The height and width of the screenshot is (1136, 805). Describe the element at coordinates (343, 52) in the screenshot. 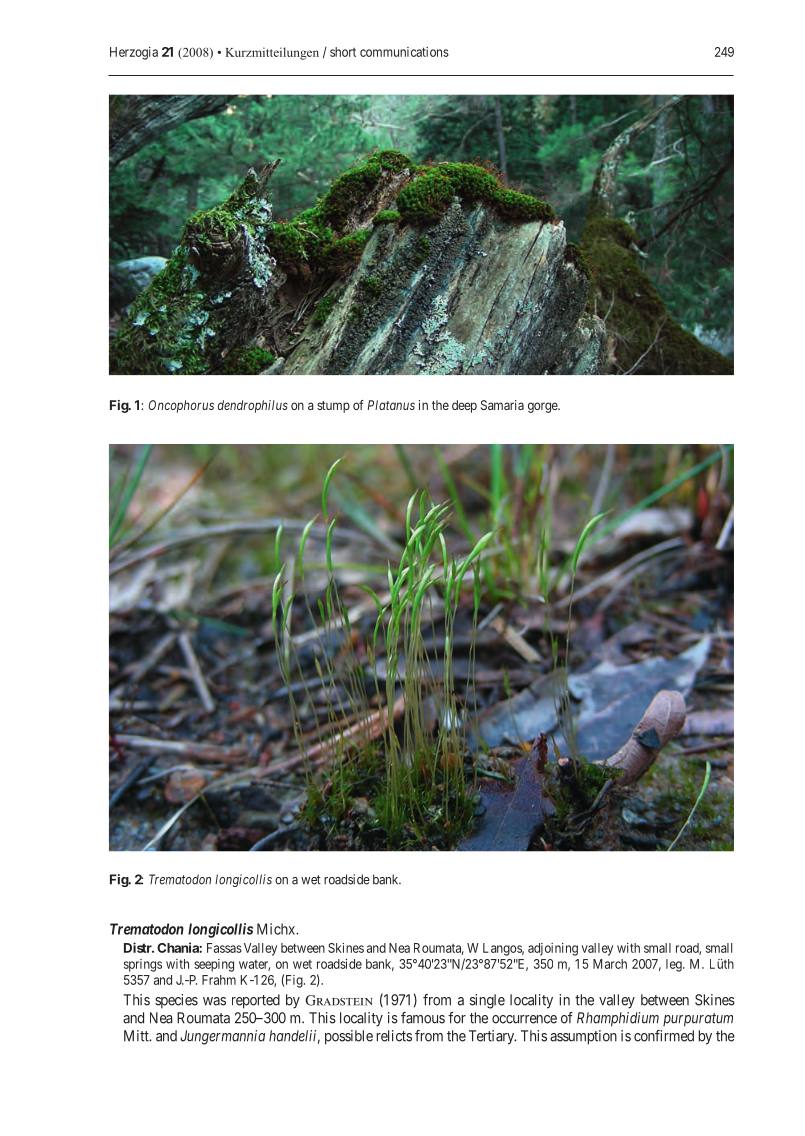

I see `short` at that location.
